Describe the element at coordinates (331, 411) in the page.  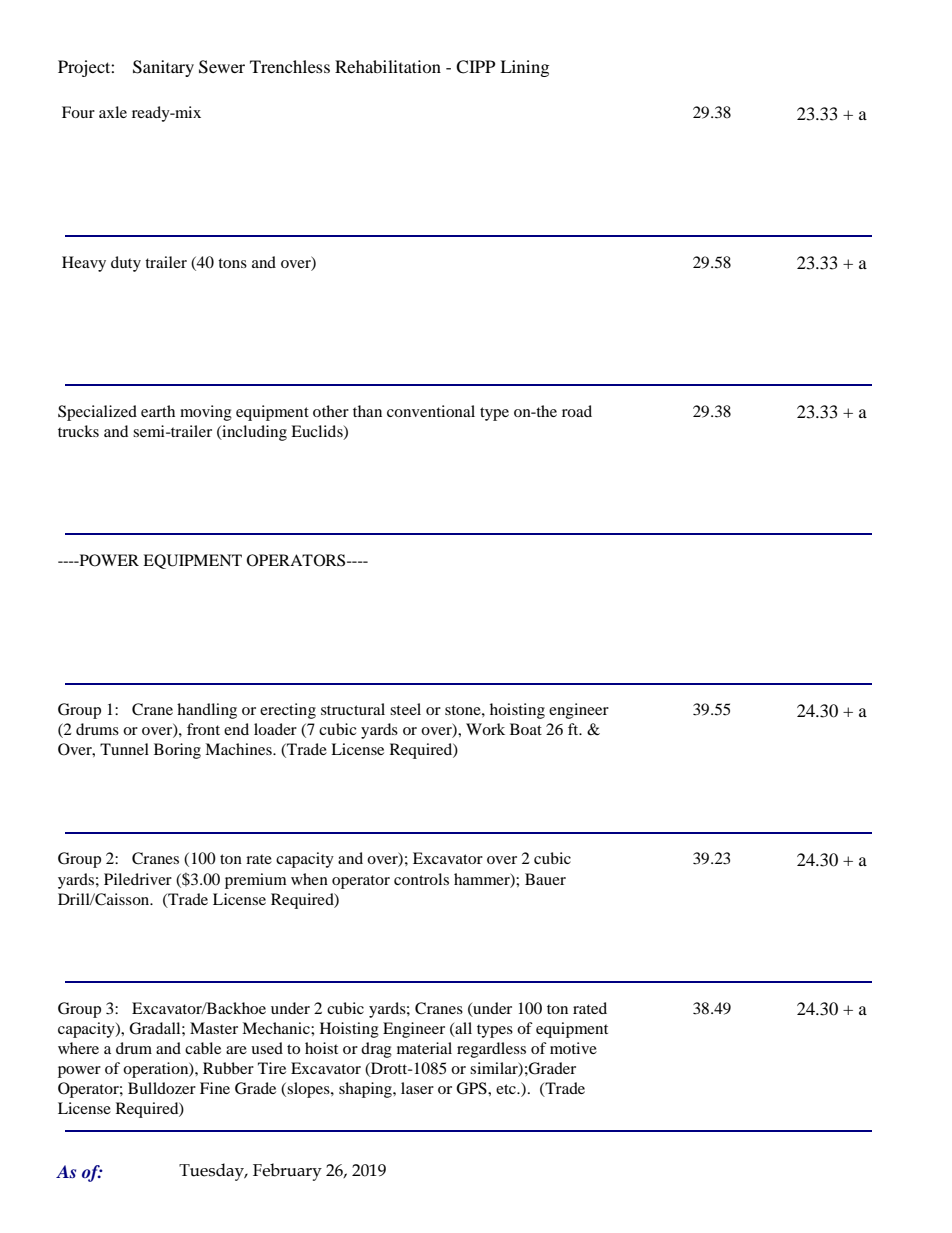
I see `other` at that location.
